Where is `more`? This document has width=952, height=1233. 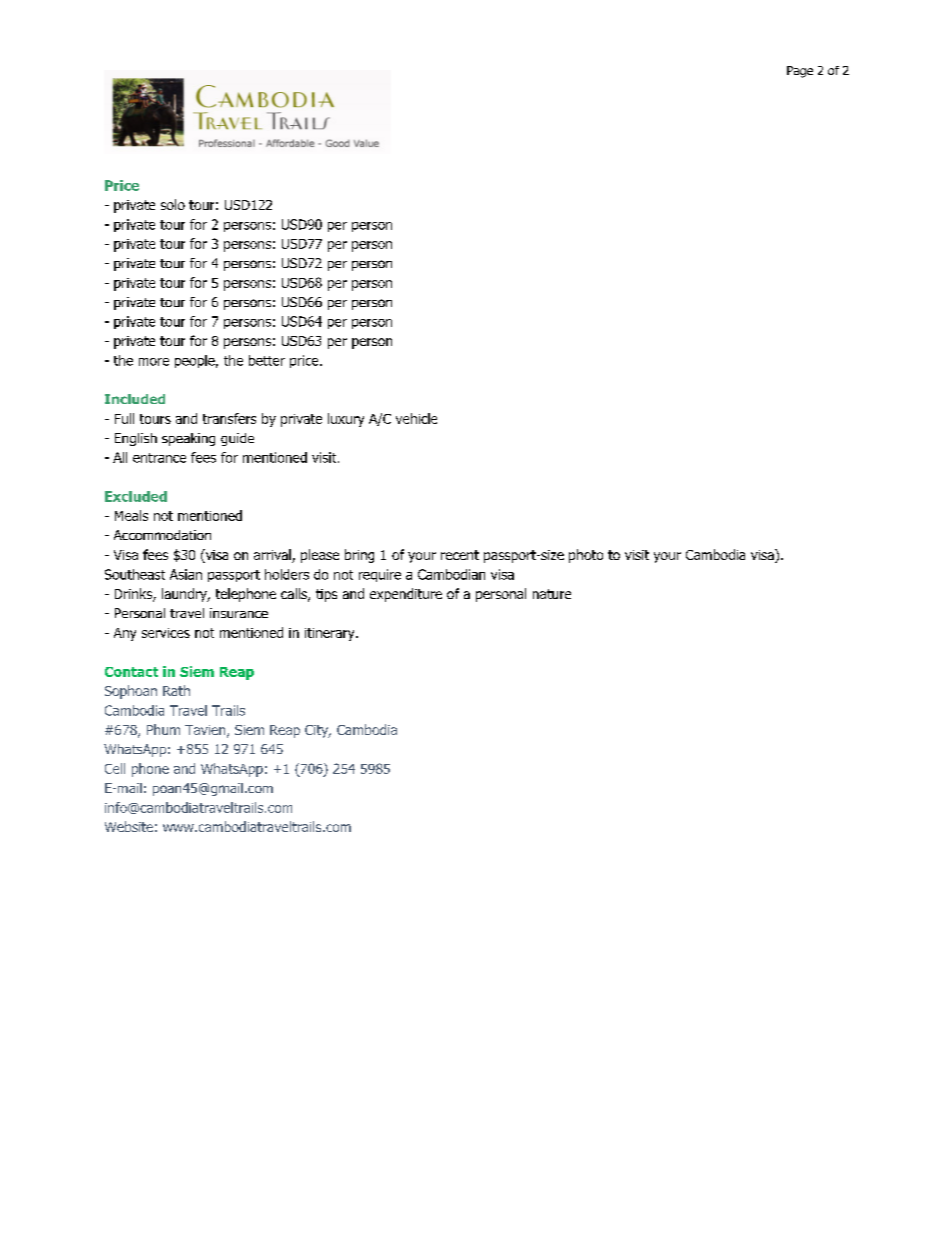
more is located at coordinates (154, 362).
